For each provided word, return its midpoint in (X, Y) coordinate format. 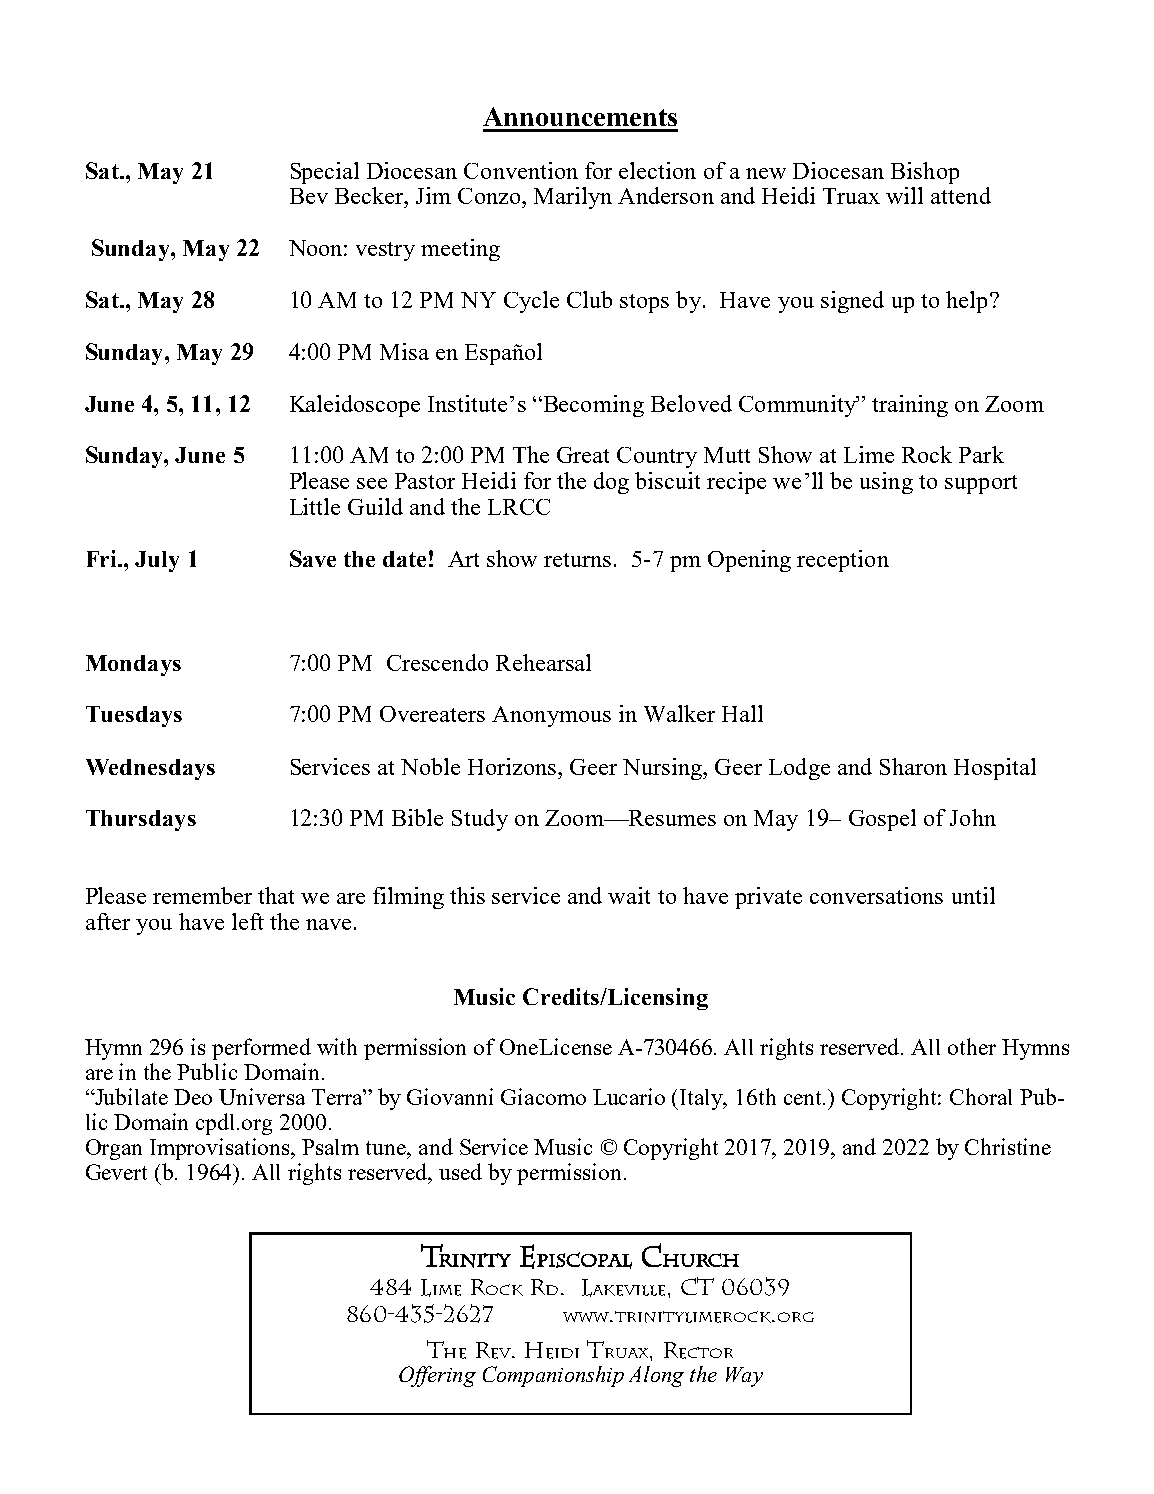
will (904, 195)
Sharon (913, 766)
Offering (437, 1376)
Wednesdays (150, 769)
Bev (309, 196)
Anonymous (551, 716)
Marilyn (573, 198)
